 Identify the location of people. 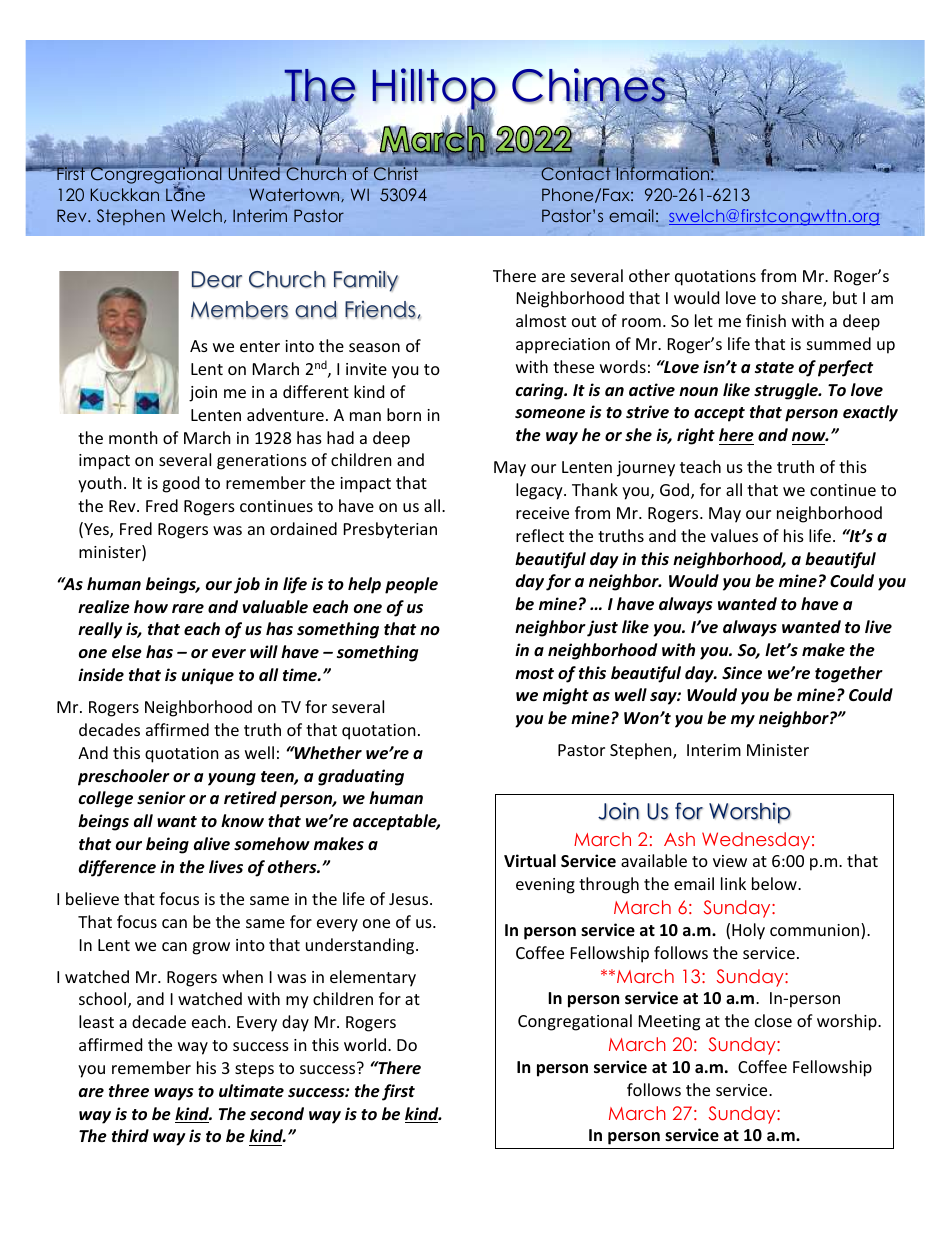
(411, 585).
